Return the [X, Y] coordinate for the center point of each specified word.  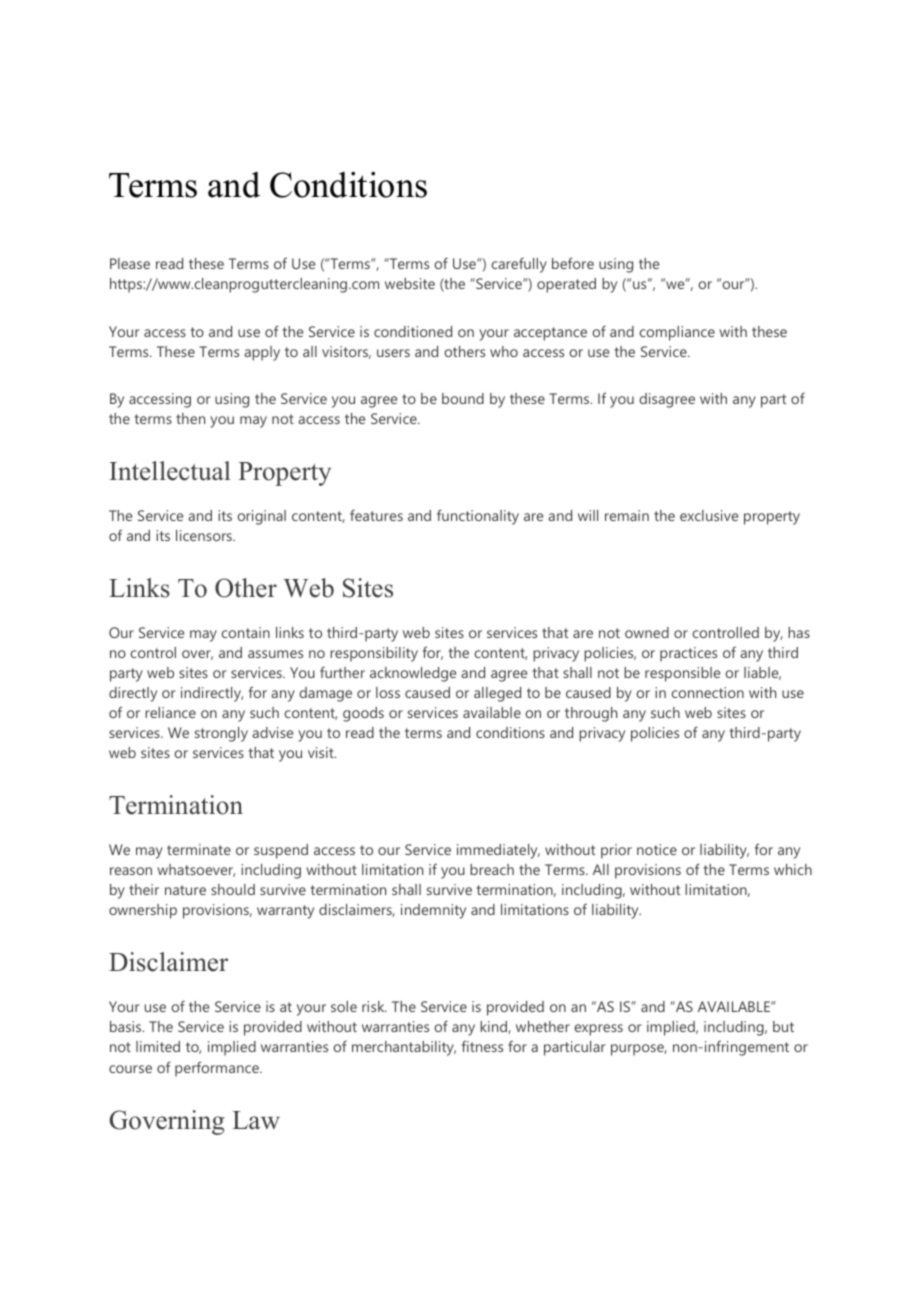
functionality [478, 517]
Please [130, 263]
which [793, 869]
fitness [482, 1046]
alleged [497, 694]
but [783, 1026]
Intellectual [169, 471]
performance [218, 1069]
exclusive [709, 515]
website [410, 283]
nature [185, 890]
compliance [677, 333]
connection [707, 692]
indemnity [433, 911]
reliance [170, 712]
